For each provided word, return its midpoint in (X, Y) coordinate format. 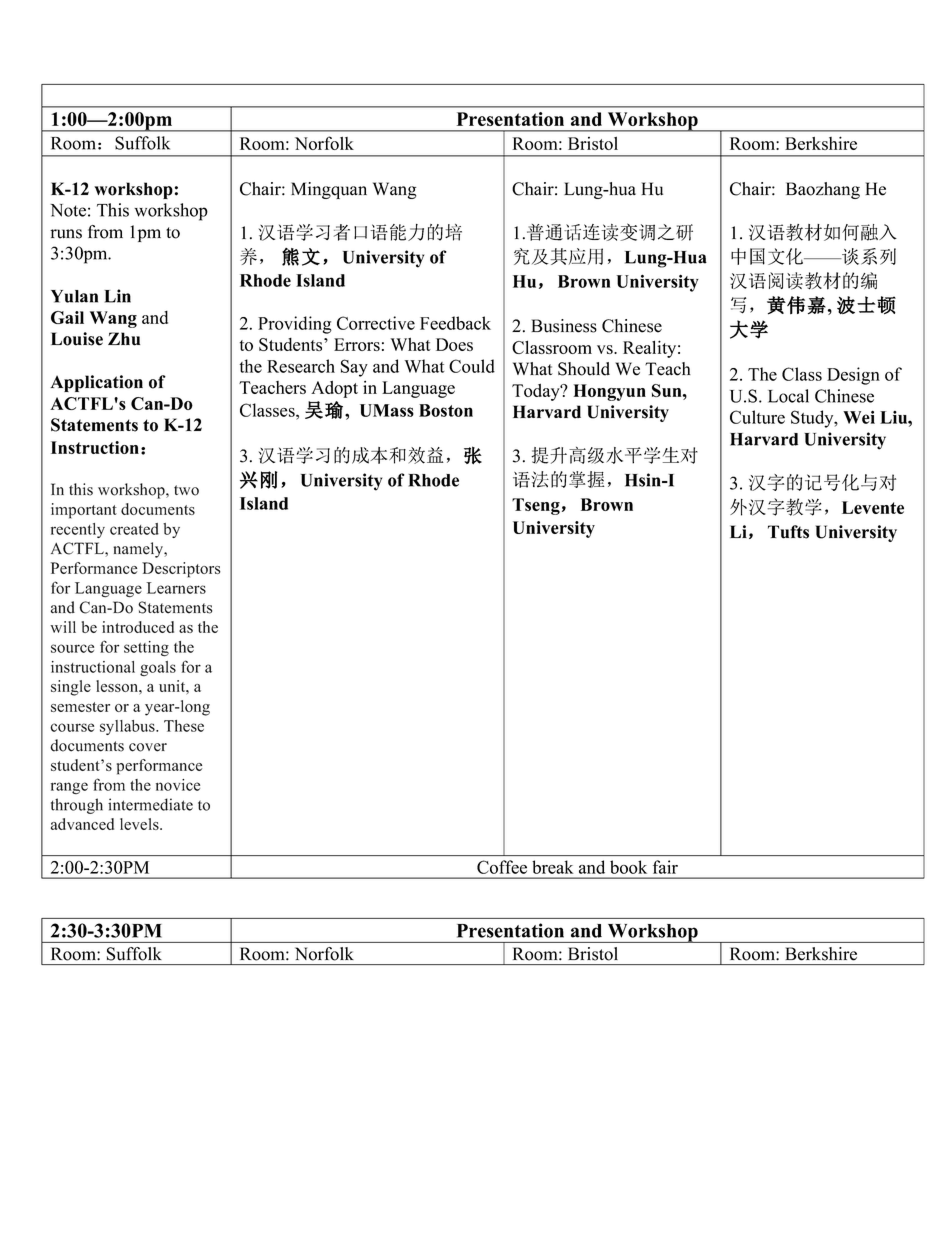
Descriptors (181, 570)
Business (564, 326)
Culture (757, 417)
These (184, 726)
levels (140, 824)
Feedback (455, 323)
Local (788, 396)
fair (665, 867)
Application (96, 383)
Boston (446, 410)
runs (66, 234)
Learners (176, 588)
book (628, 867)
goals (158, 668)
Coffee (502, 867)
